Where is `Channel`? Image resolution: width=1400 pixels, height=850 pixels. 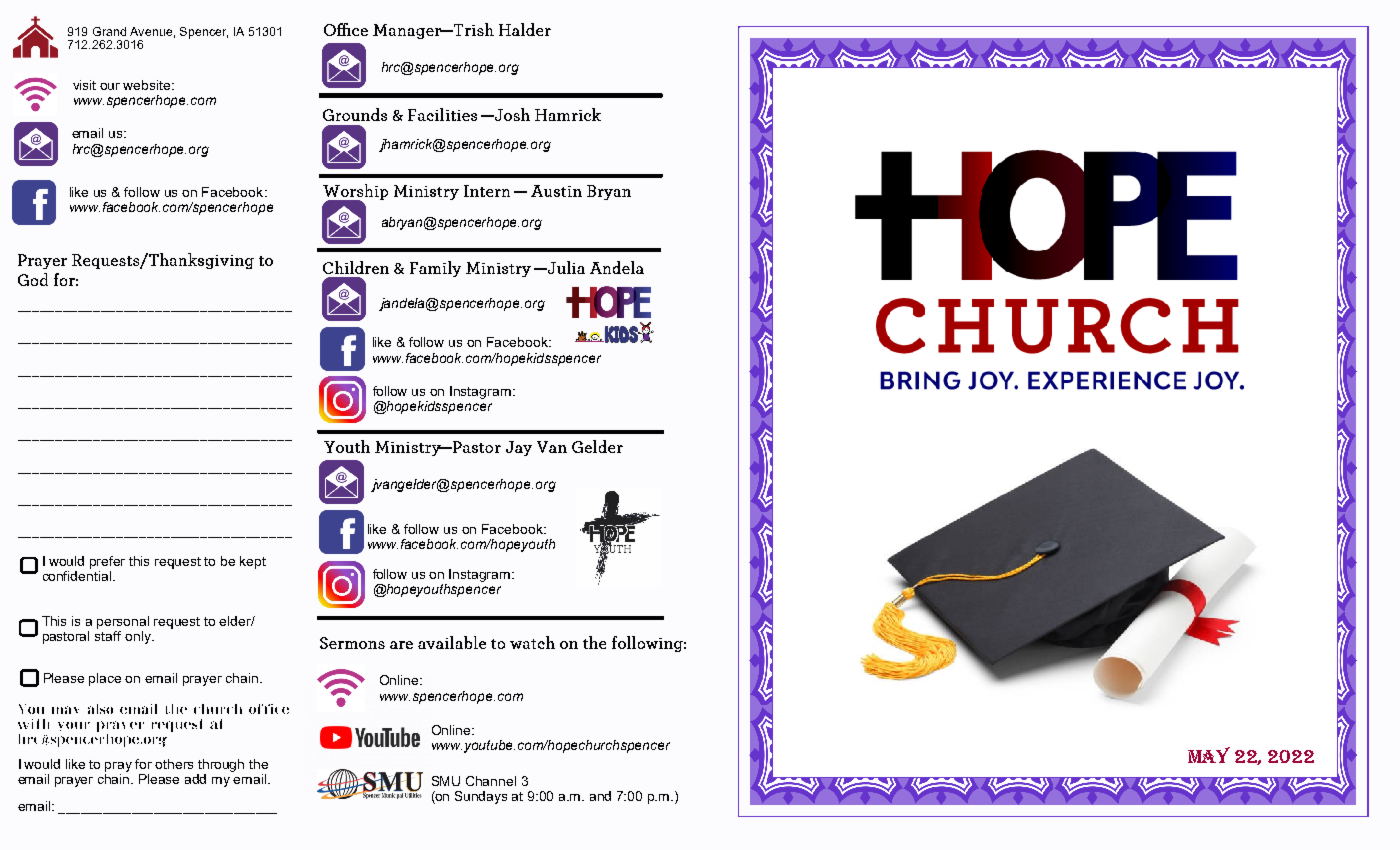
Channel is located at coordinates (491, 781).
